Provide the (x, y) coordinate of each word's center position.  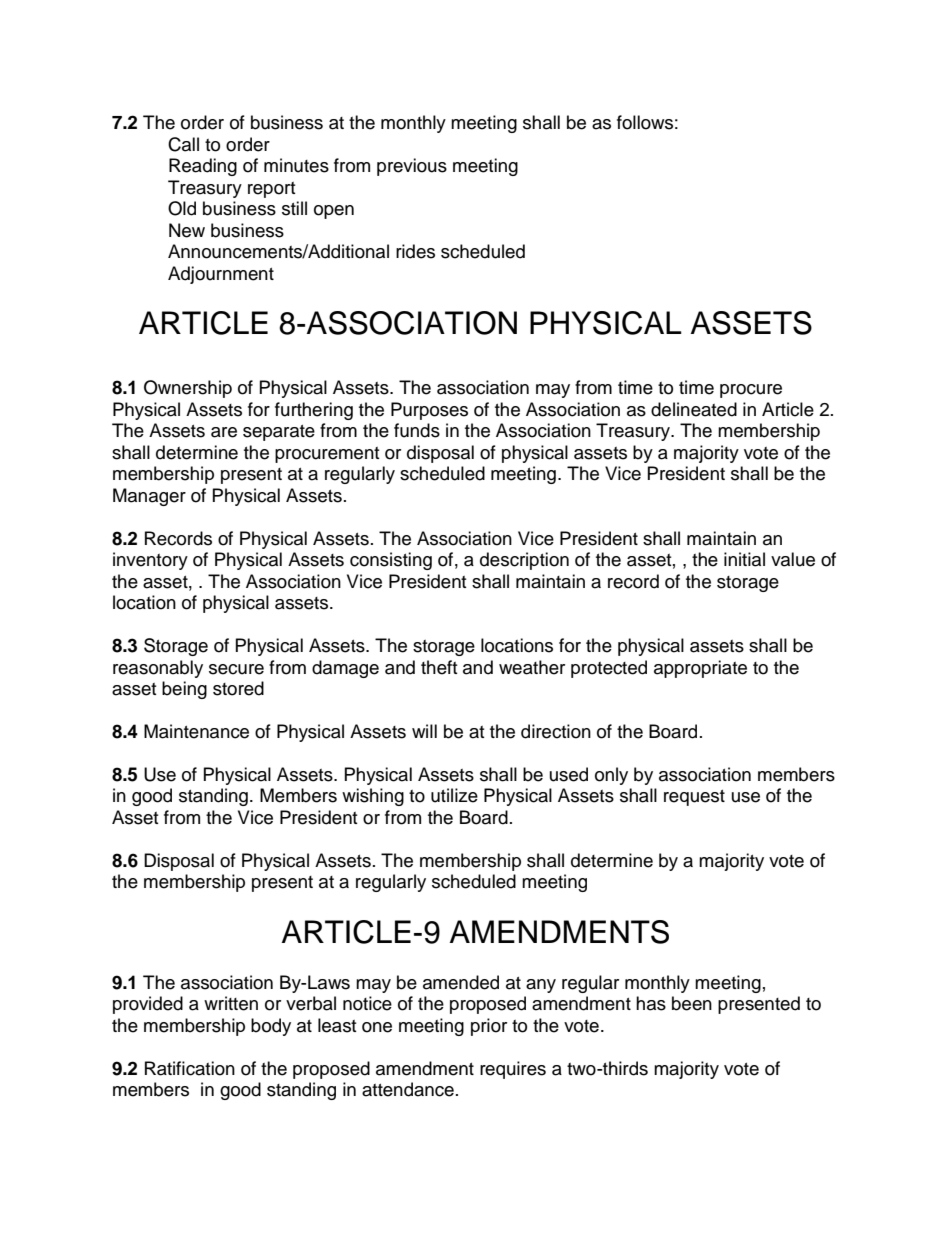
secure (236, 669)
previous (412, 167)
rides (415, 251)
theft (439, 667)
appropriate (700, 669)
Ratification (190, 1068)
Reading (203, 167)
